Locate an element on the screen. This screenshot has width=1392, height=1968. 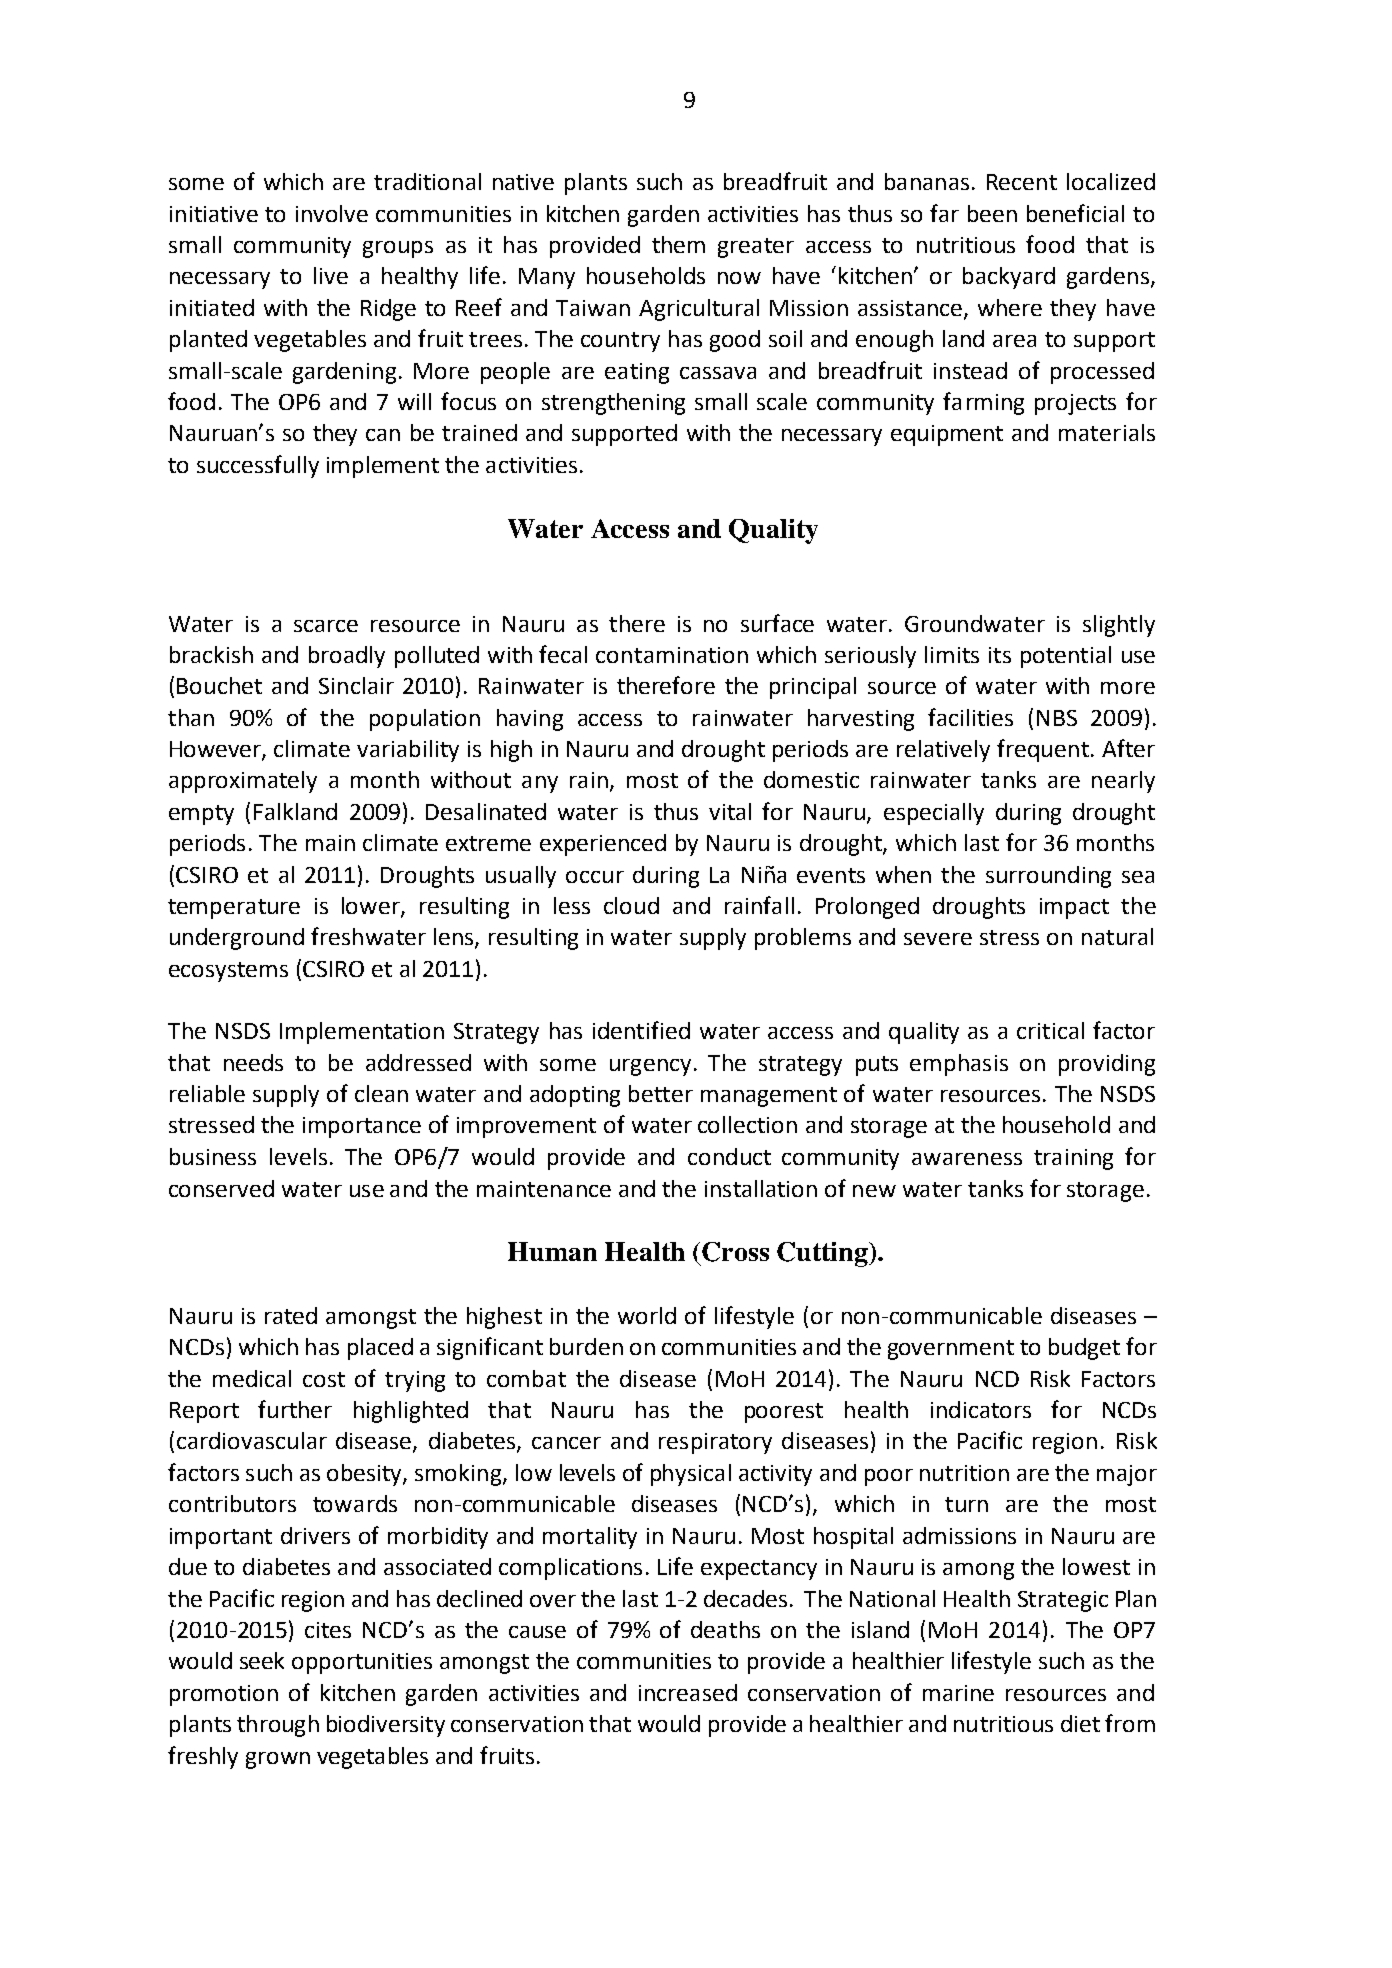
NBS is located at coordinates (1057, 718).
